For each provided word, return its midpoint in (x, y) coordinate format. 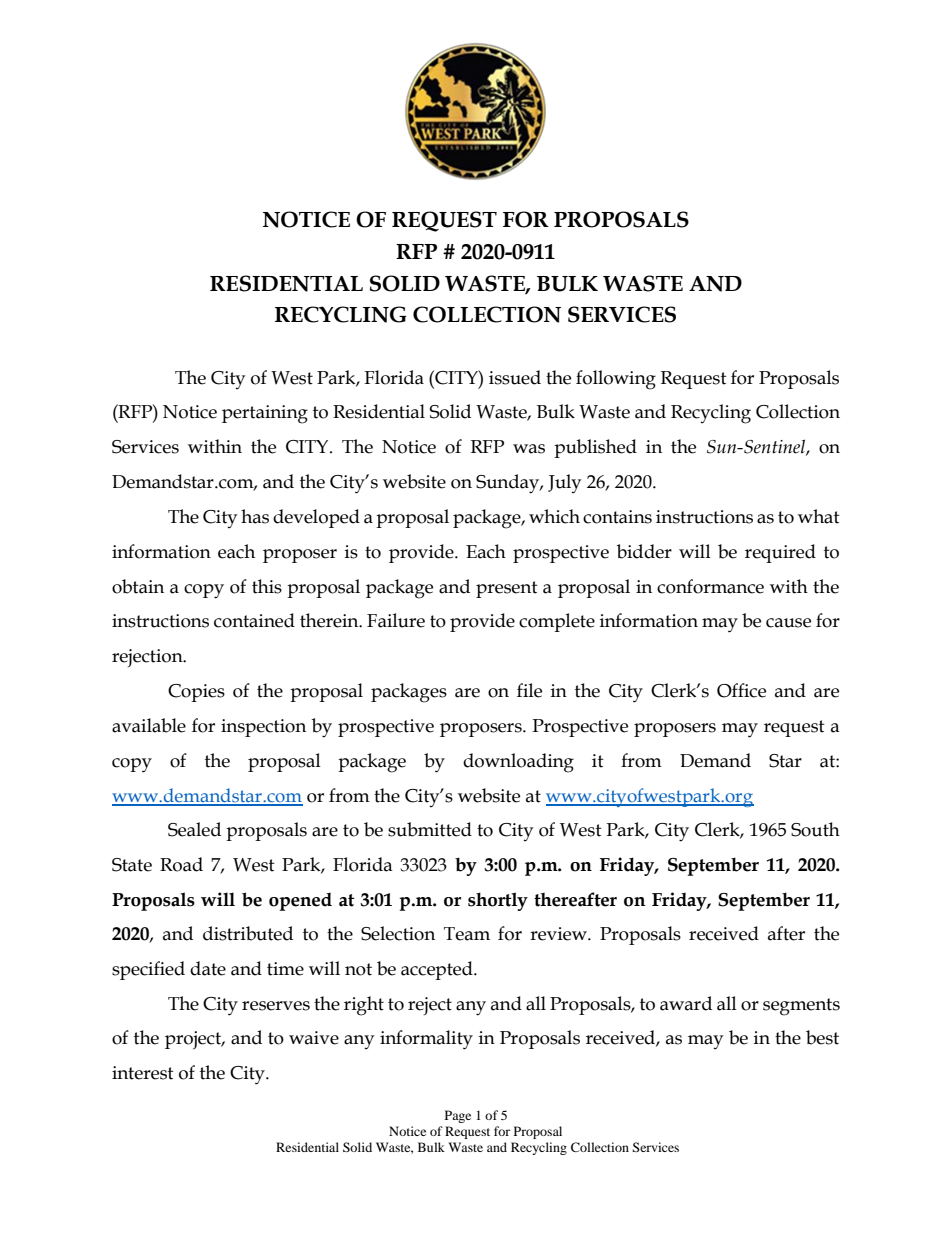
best (822, 1037)
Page (458, 1116)
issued (515, 377)
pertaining (265, 414)
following (616, 380)
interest (143, 1073)
